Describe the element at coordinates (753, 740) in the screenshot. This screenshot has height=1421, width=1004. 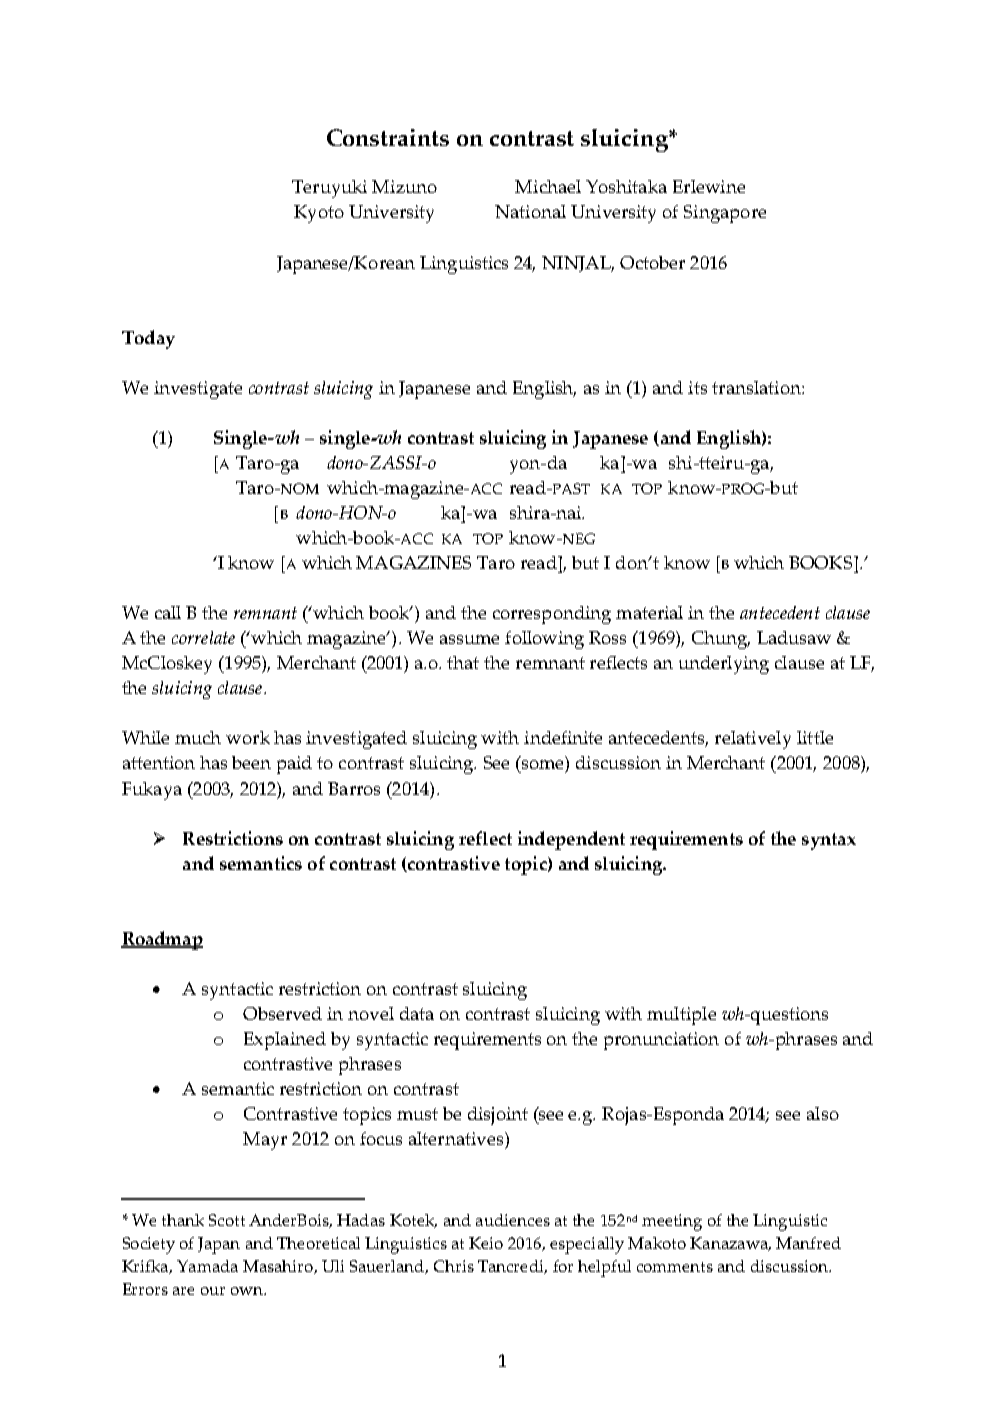
I see `relatively` at that location.
